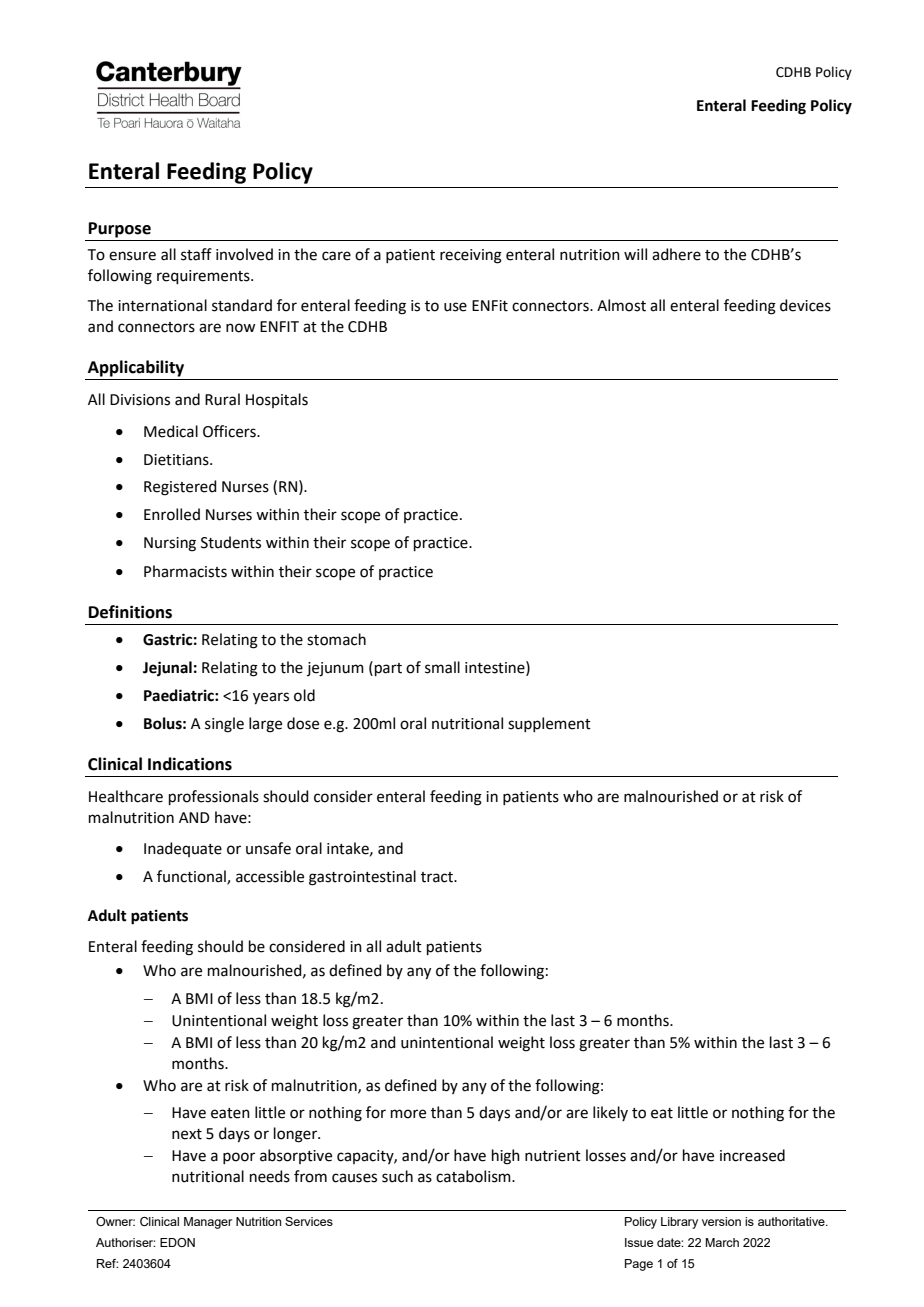  I want to click on Indications, so click(190, 764).
